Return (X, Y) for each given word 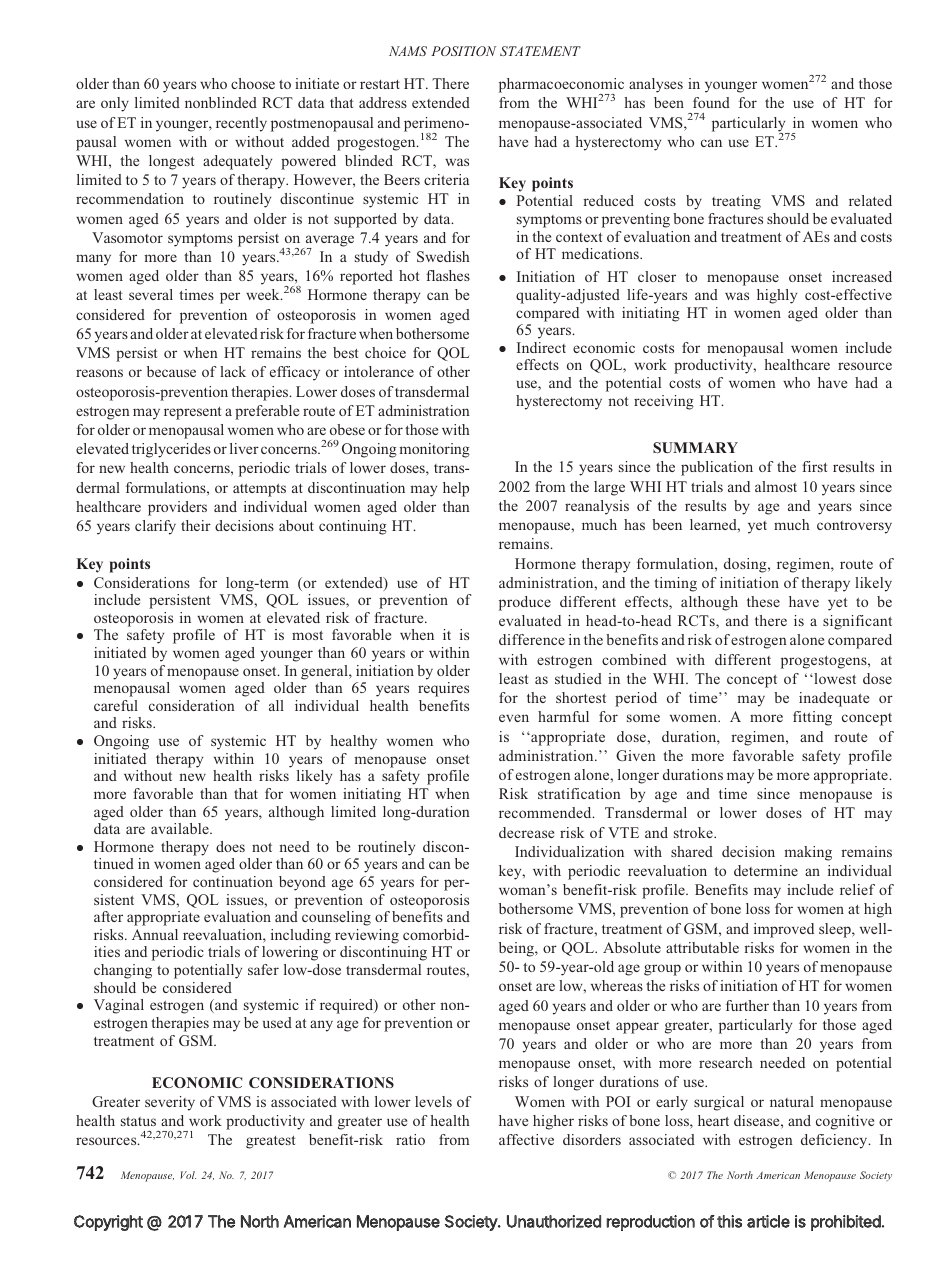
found (711, 102)
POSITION (463, 51)
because (171, 371)
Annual (155, 934)
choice (385, 352)
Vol (188, 1175)
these (763, 601)
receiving (664, 402)
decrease (526, 832)
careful (116, 705)
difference (532, 639)
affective (526, 1139)
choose (253, 83)
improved (784, 930)
